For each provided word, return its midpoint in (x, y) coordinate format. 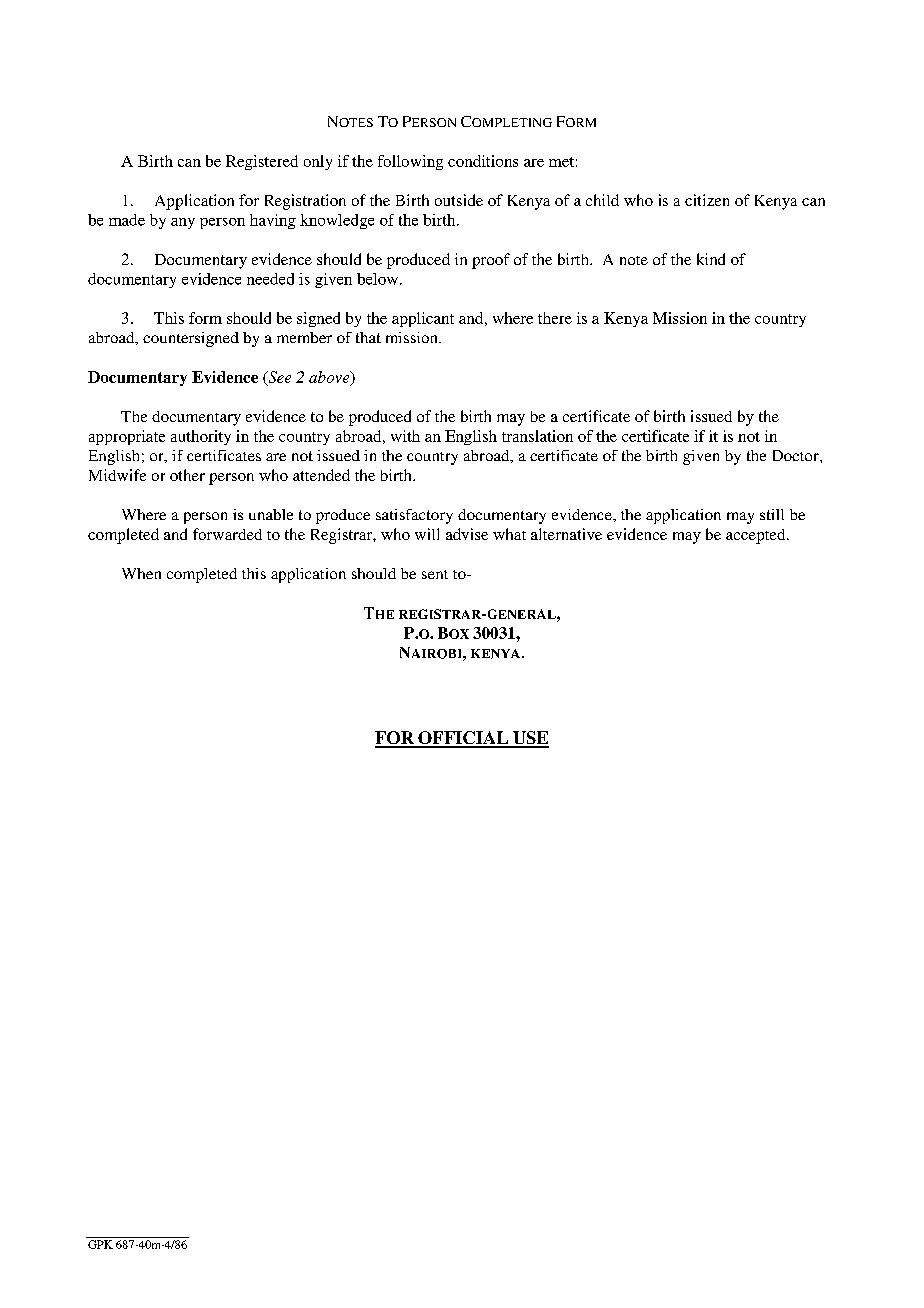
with (405, 436)
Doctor (797, 455)
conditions (483, 161)
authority (201, 437)
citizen (707, 200)
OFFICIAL (463, 739)
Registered (262, 162)
